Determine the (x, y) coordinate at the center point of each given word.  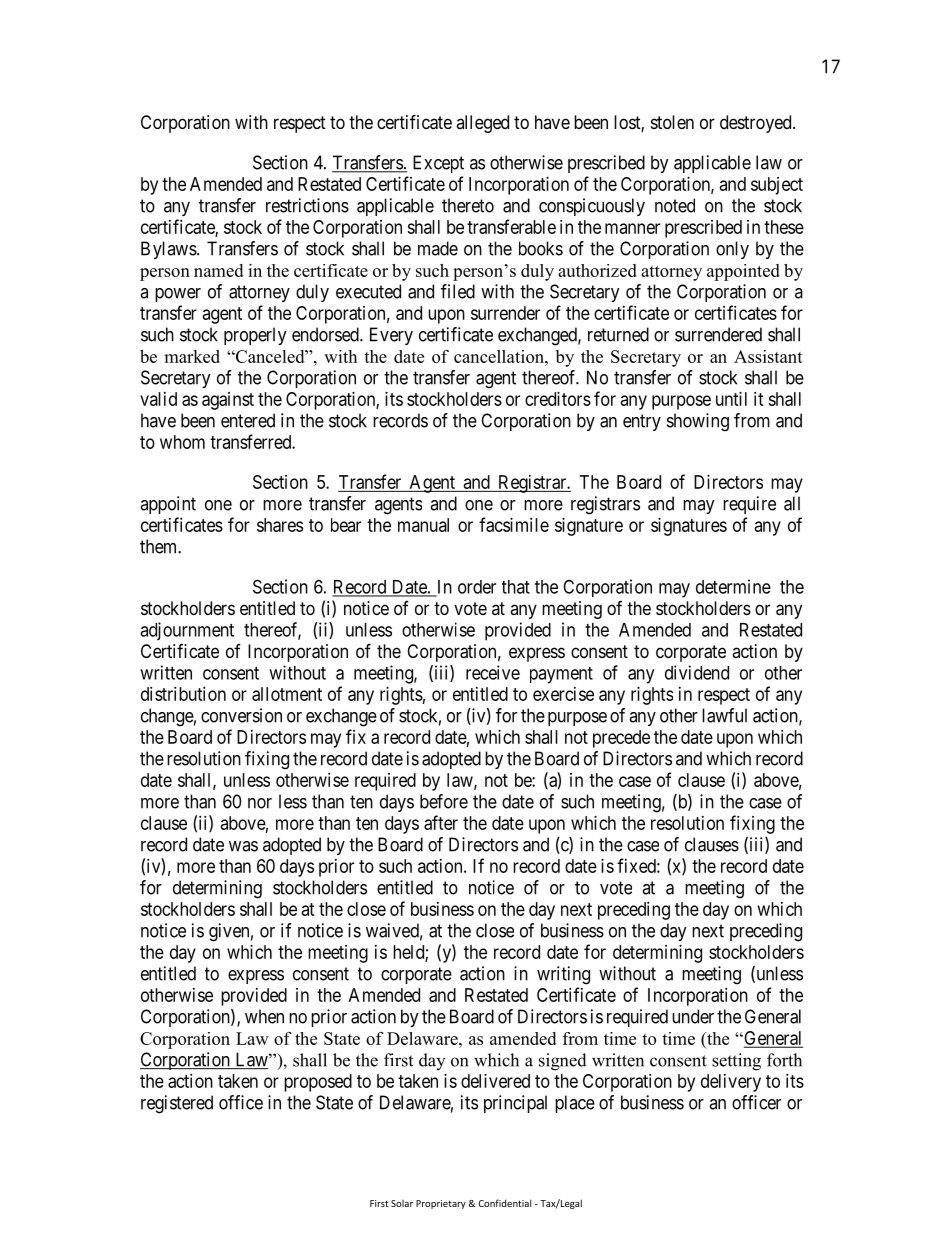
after (441, 822)
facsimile (514, 524)
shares (280, 525)
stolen (672, 122)
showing (698, 422)
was (243, 846)
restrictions (307, 205)
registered (177, 1104)
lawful (724, 715)
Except (438, 164)
